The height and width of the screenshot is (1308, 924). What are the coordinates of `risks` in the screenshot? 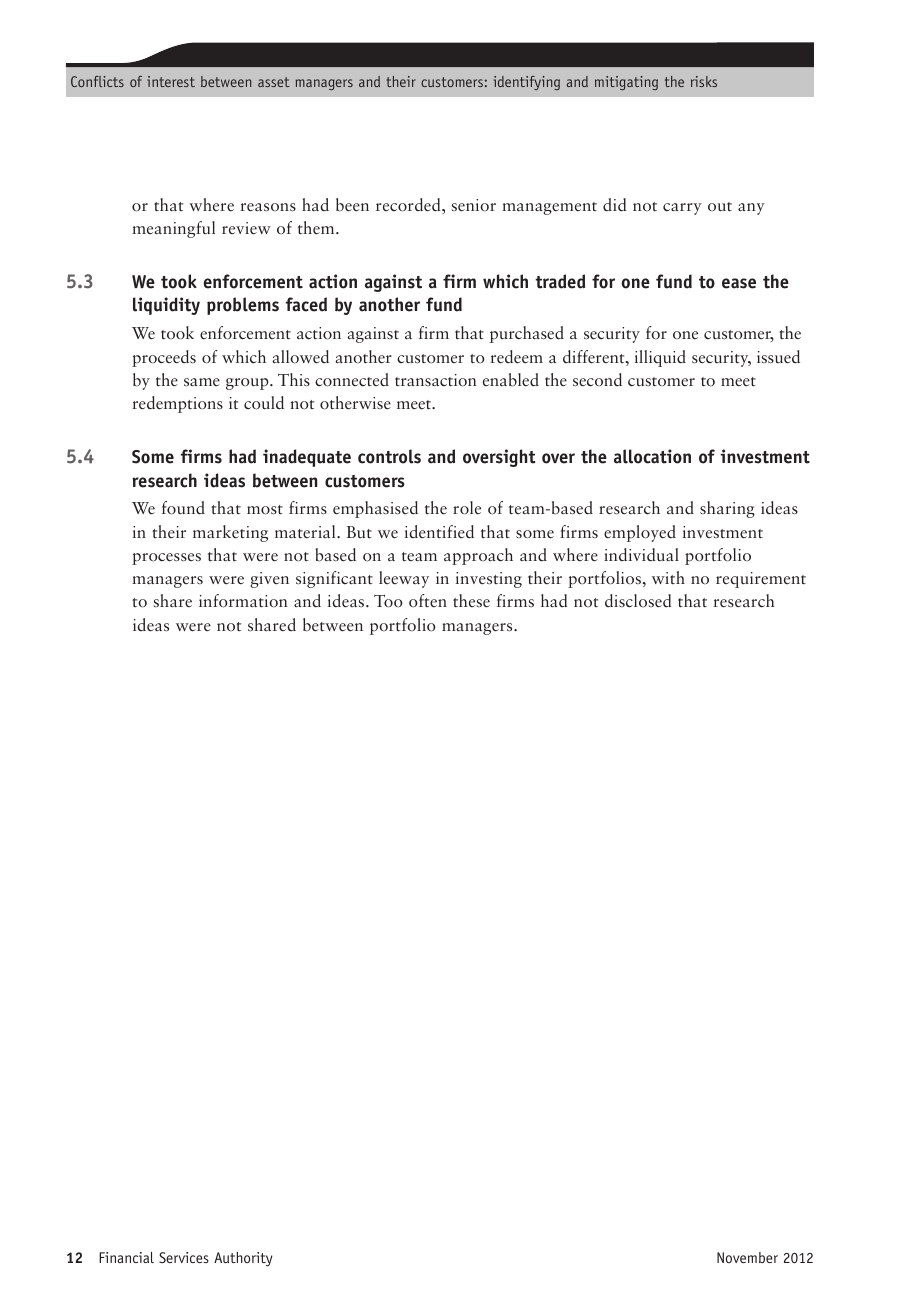 It's located at (704, 81).
